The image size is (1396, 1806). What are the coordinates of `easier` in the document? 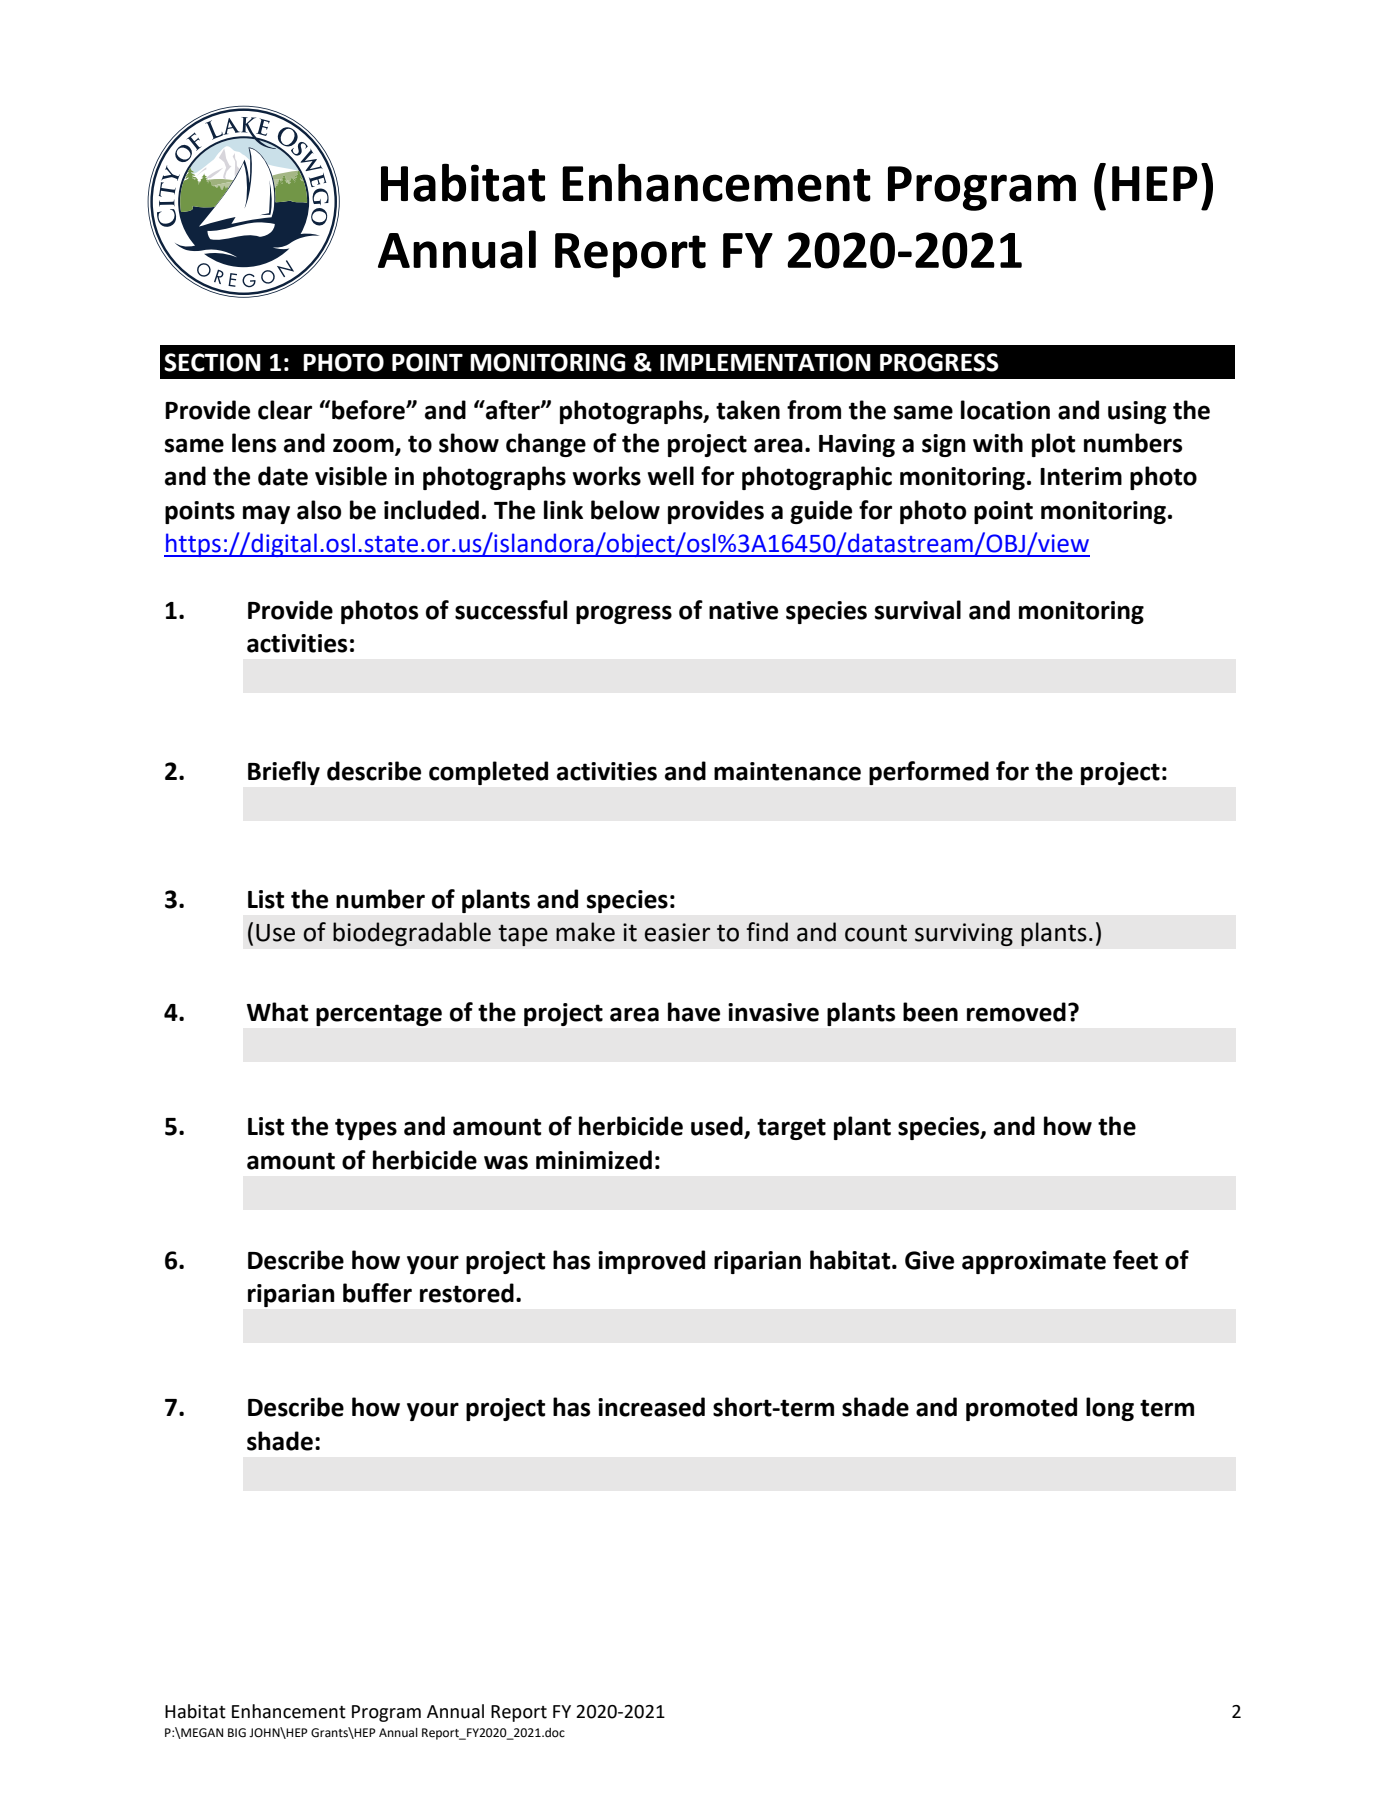 It's located at (677, 932).
